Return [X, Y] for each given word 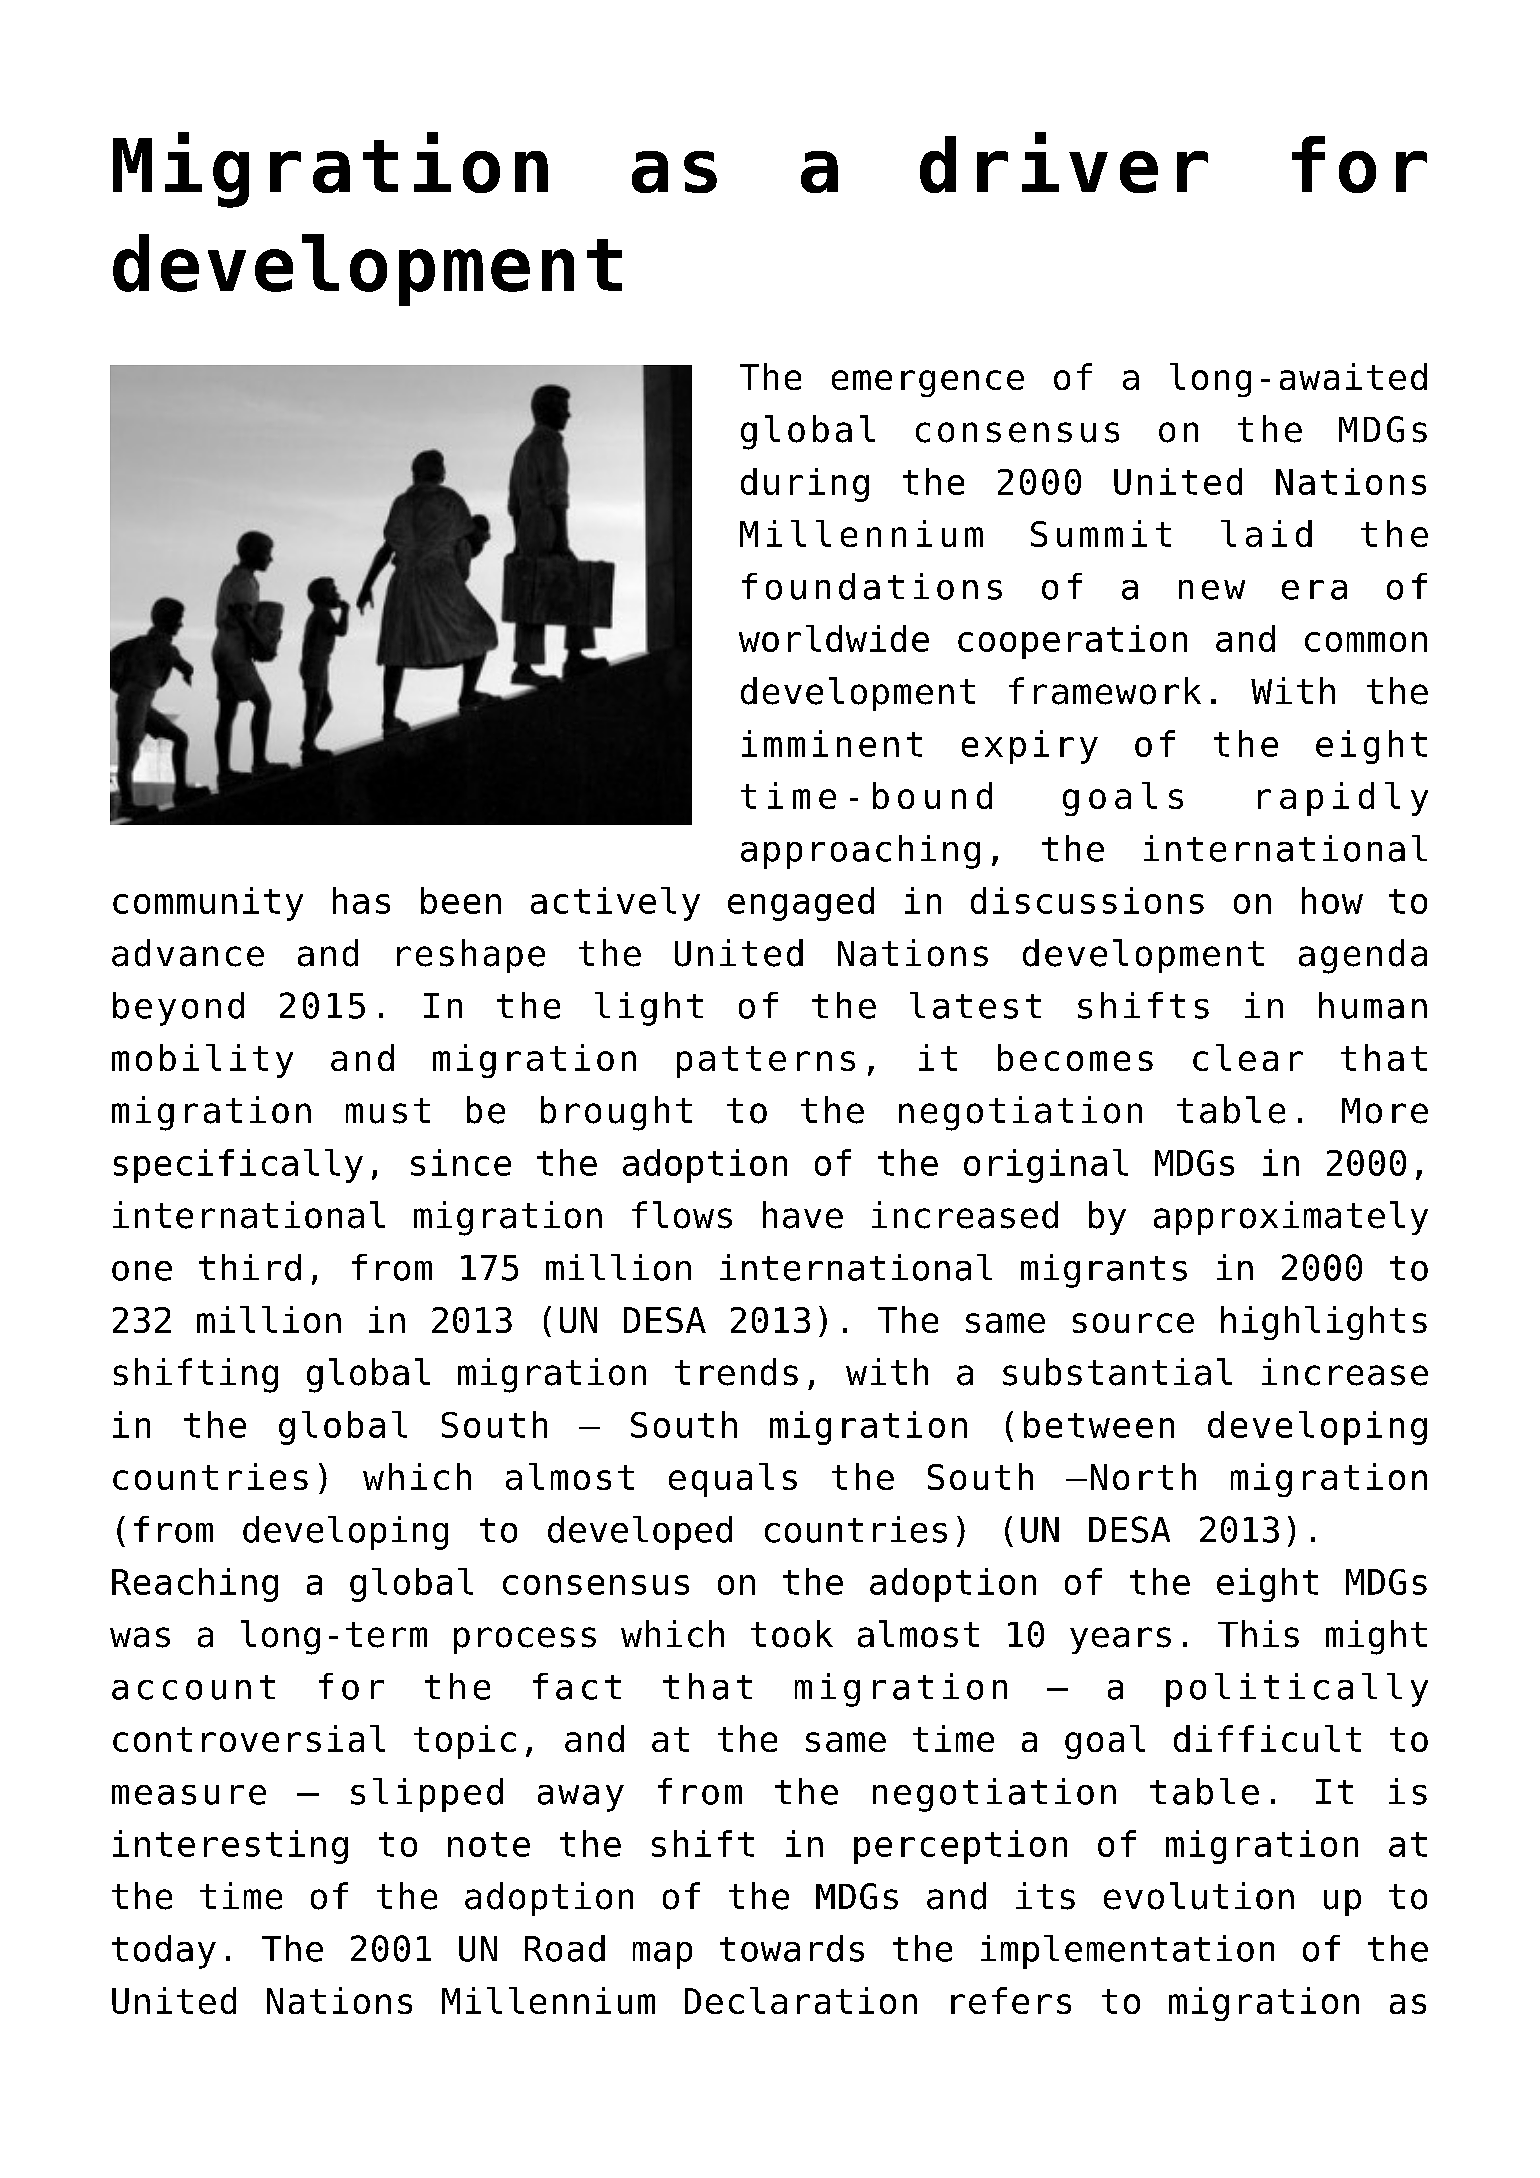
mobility [202, 1061]
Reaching [195, 1585]
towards [792, 1948]
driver [1064, 162]
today [164, 1952]
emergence [928, 383]
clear [1248, 1057]
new [1212, 590]
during [805, 485]
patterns [766, 1062]
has [361, 900]
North [1143, 1476]
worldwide [834, 638]
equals [733, 1480]
